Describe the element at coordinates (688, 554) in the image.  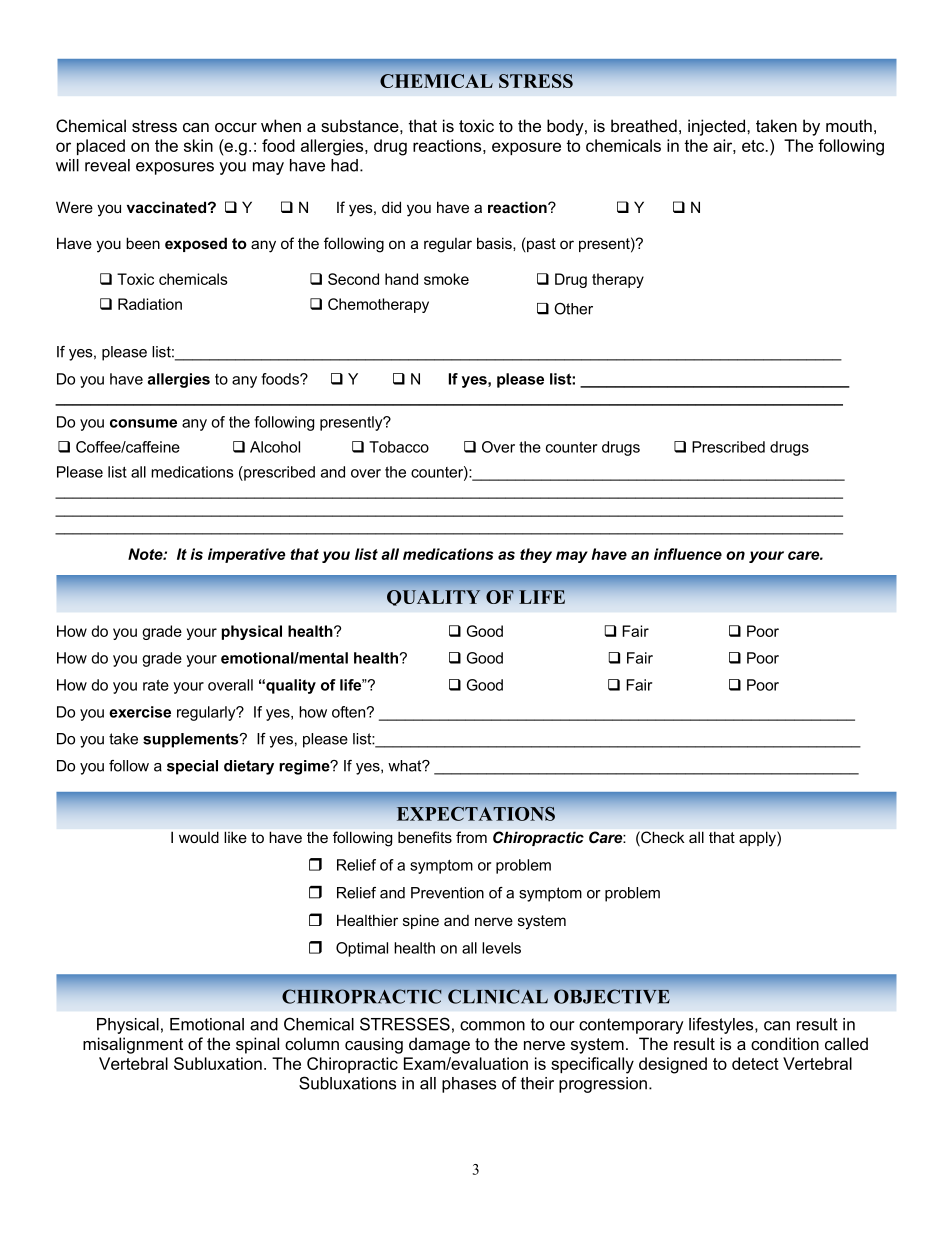
I see `influence` at that location.
